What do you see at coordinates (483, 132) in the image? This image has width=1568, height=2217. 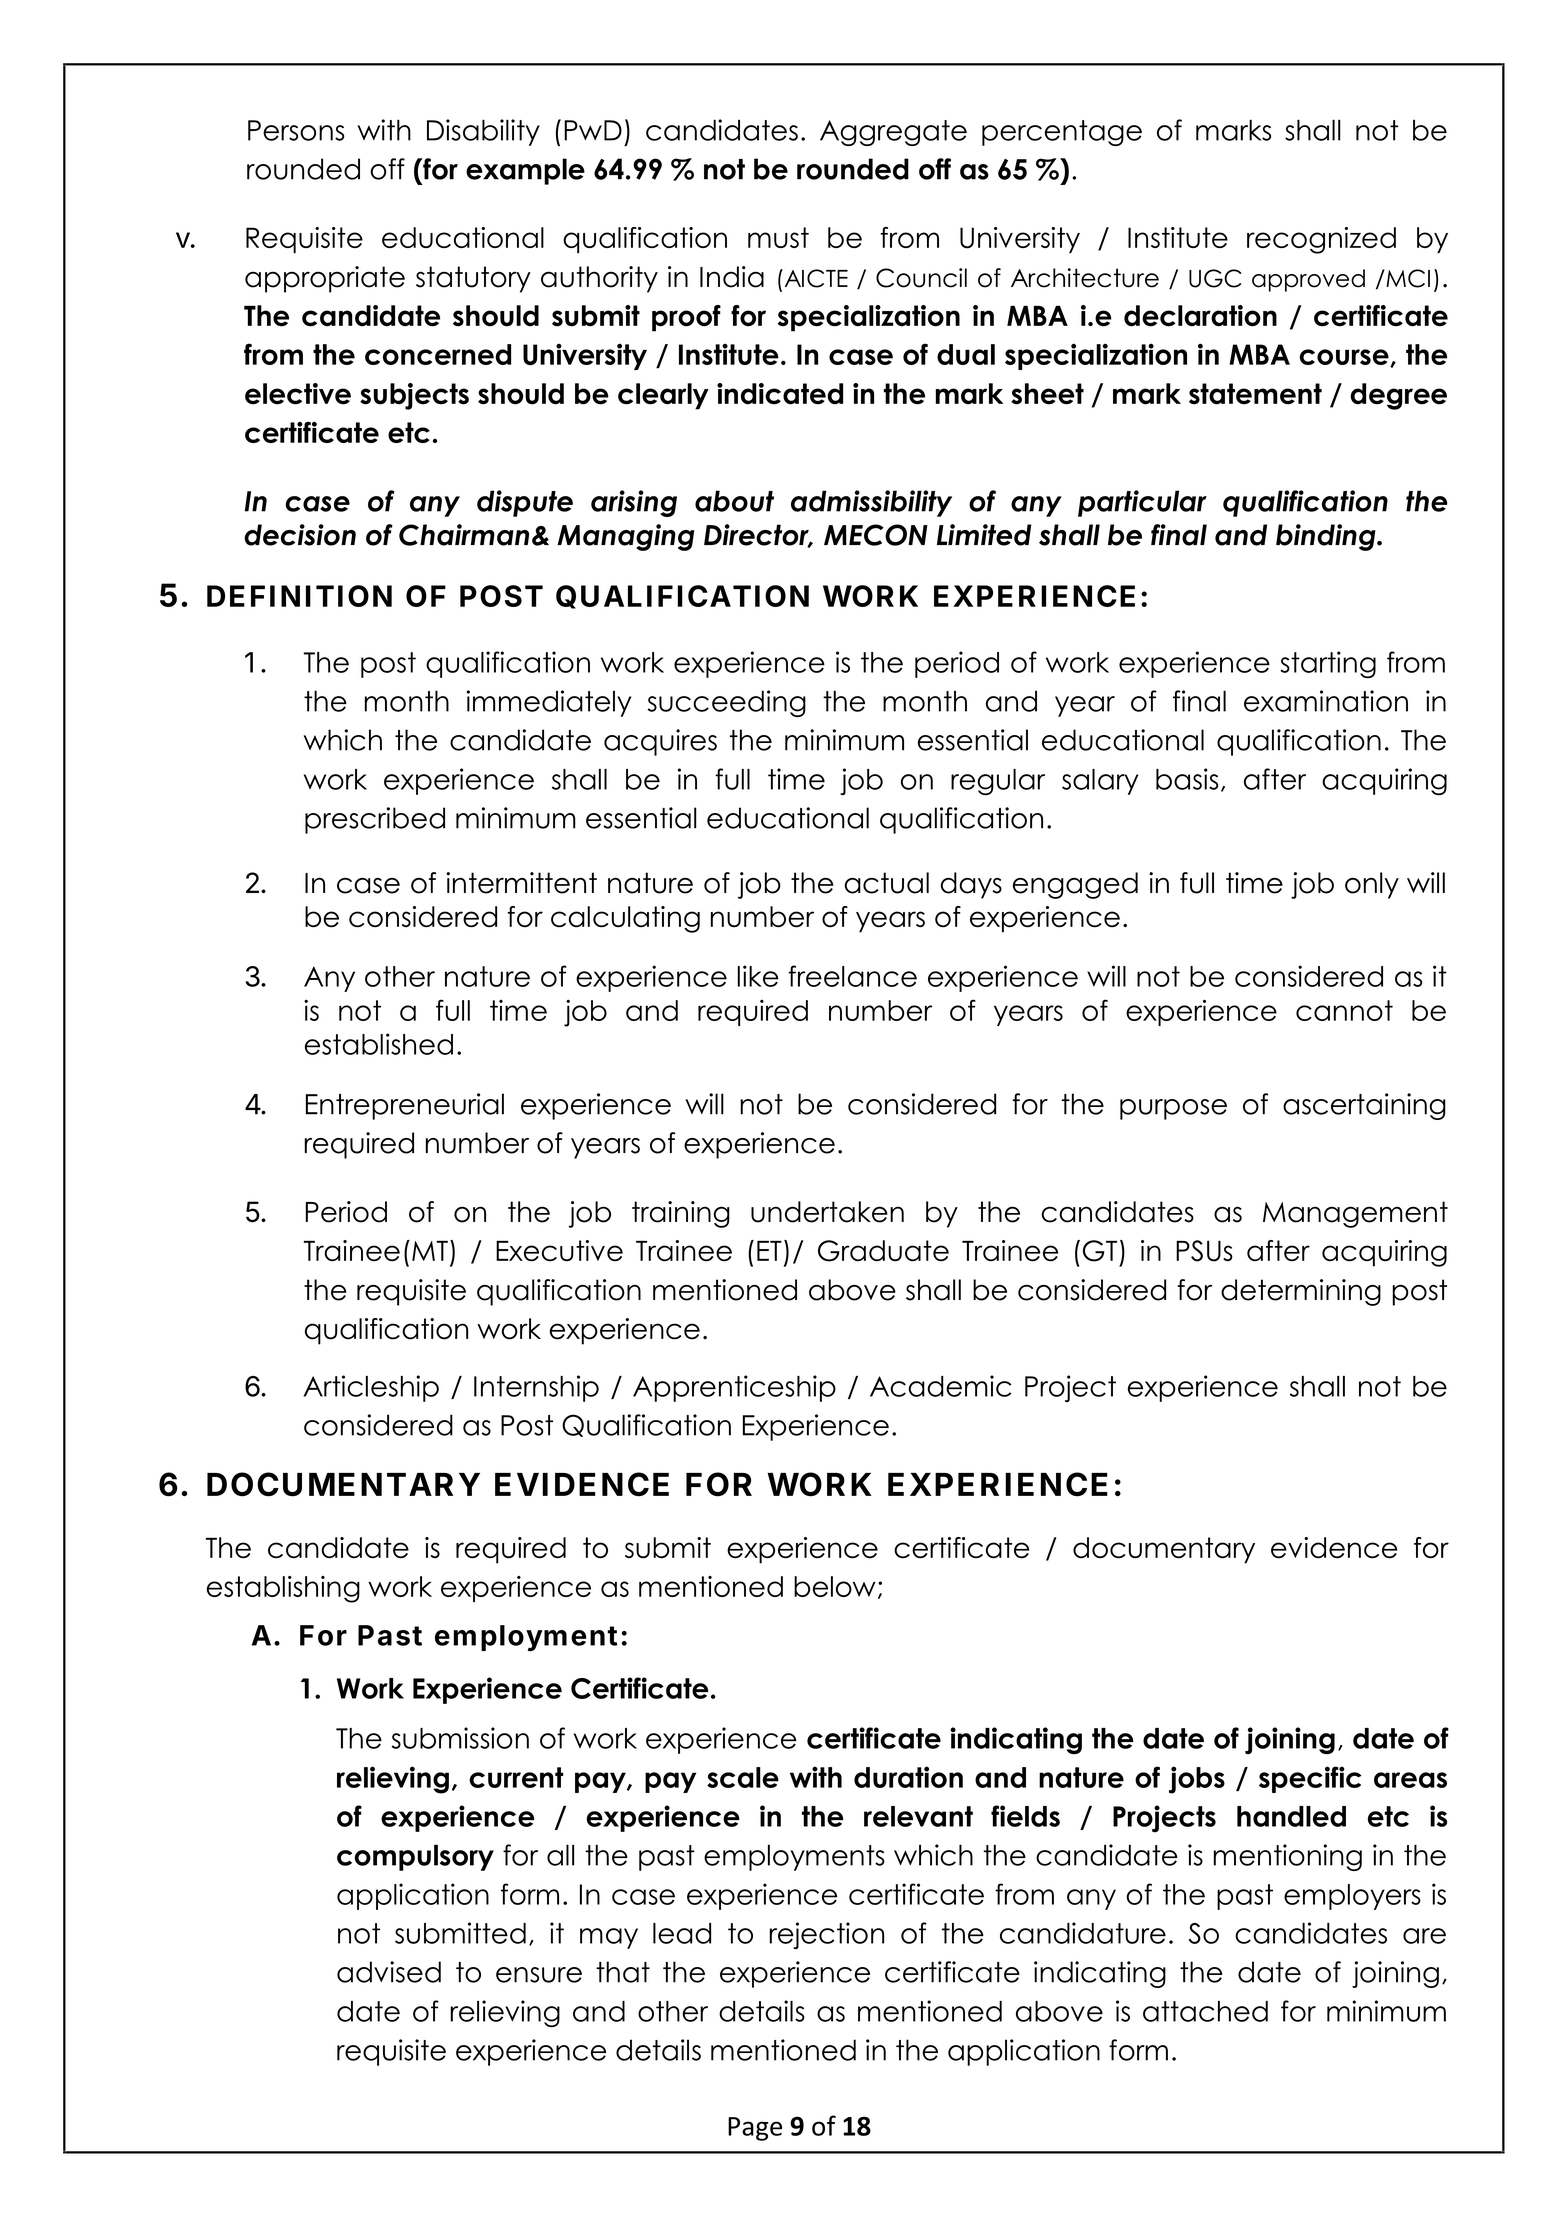 I see `Disability` at bounding box center [483, 132].
